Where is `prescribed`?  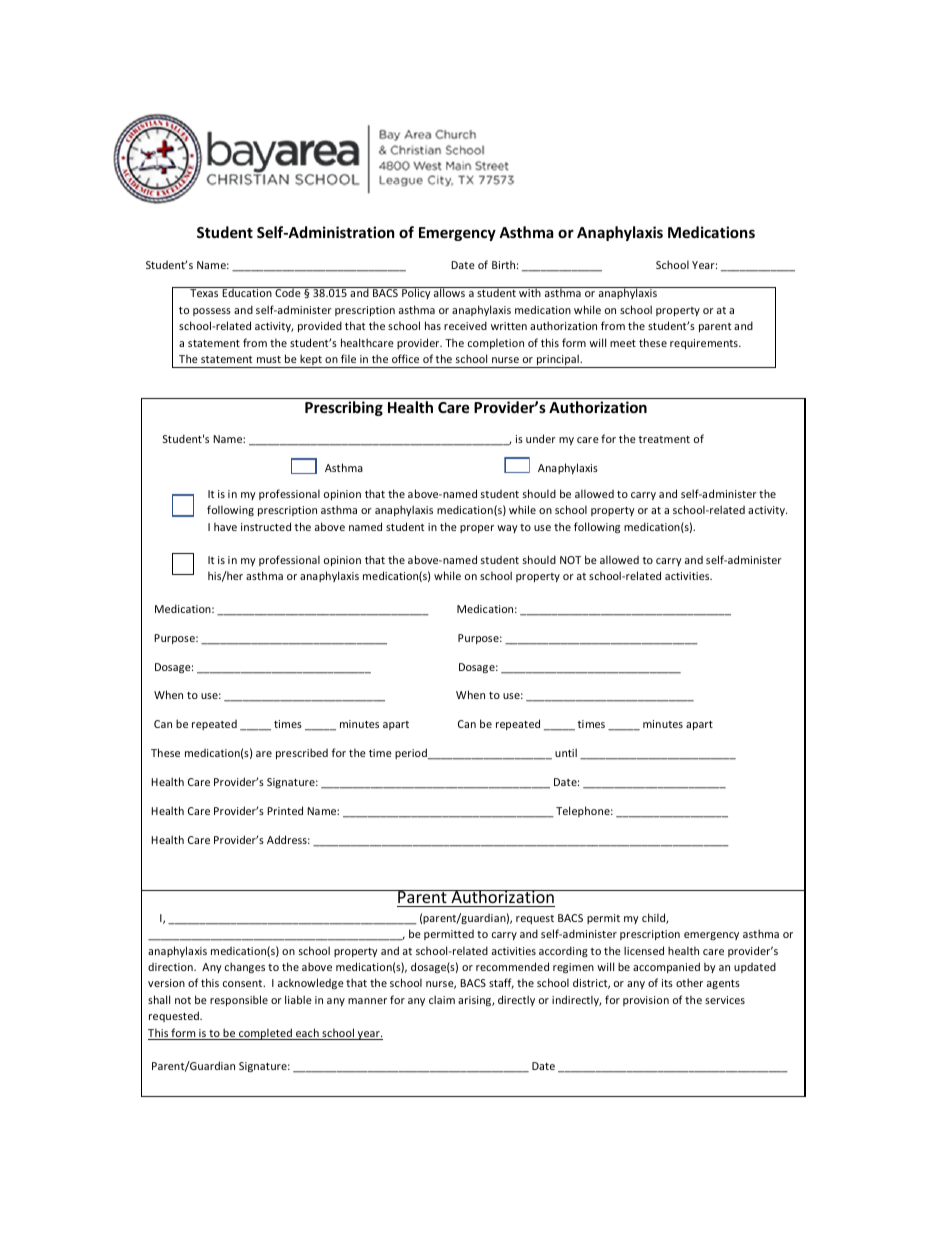 prescribed is located at coordinates (302, 753).
